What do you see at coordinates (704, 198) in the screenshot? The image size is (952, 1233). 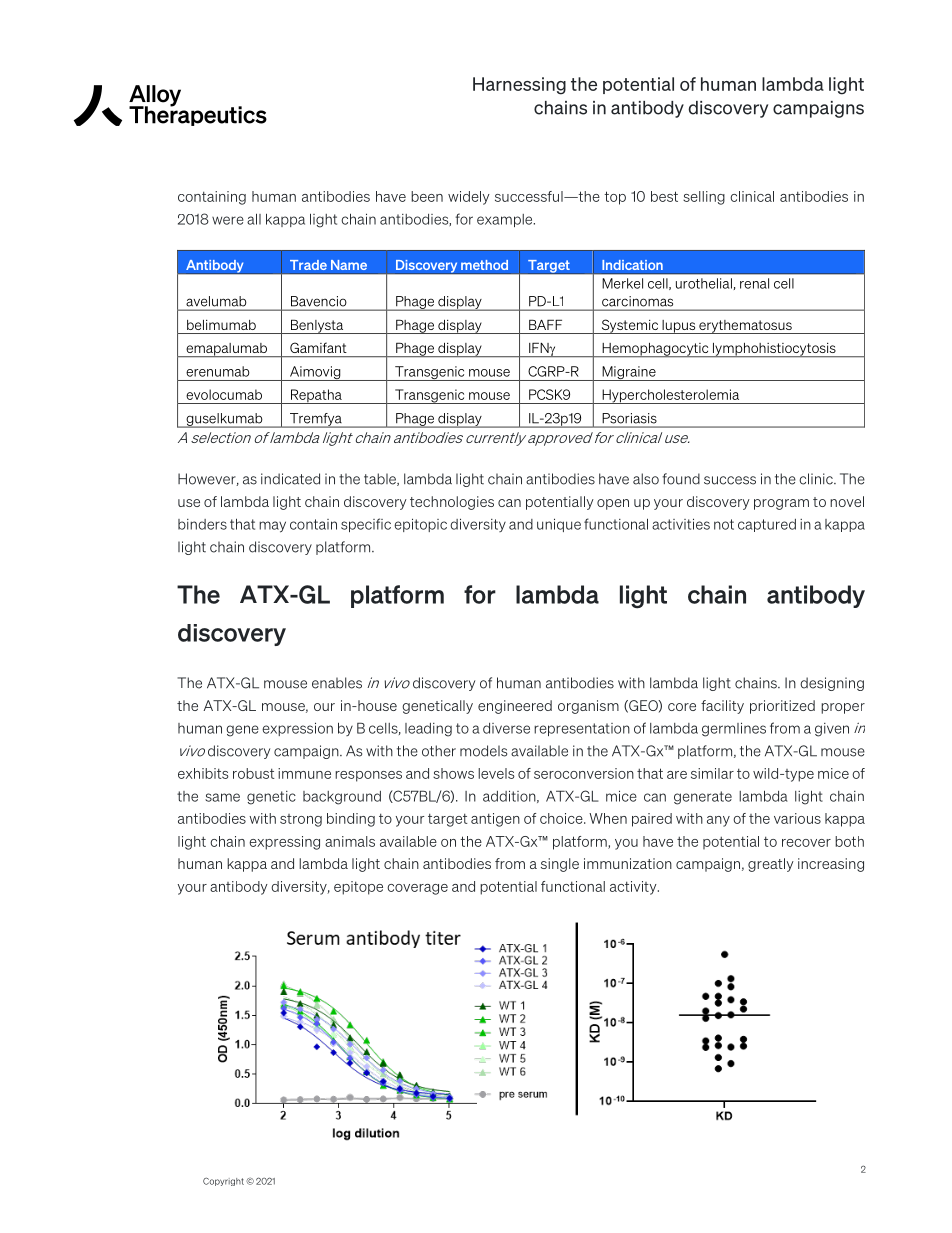 I see `selling` at bounding box center [704, 198].
